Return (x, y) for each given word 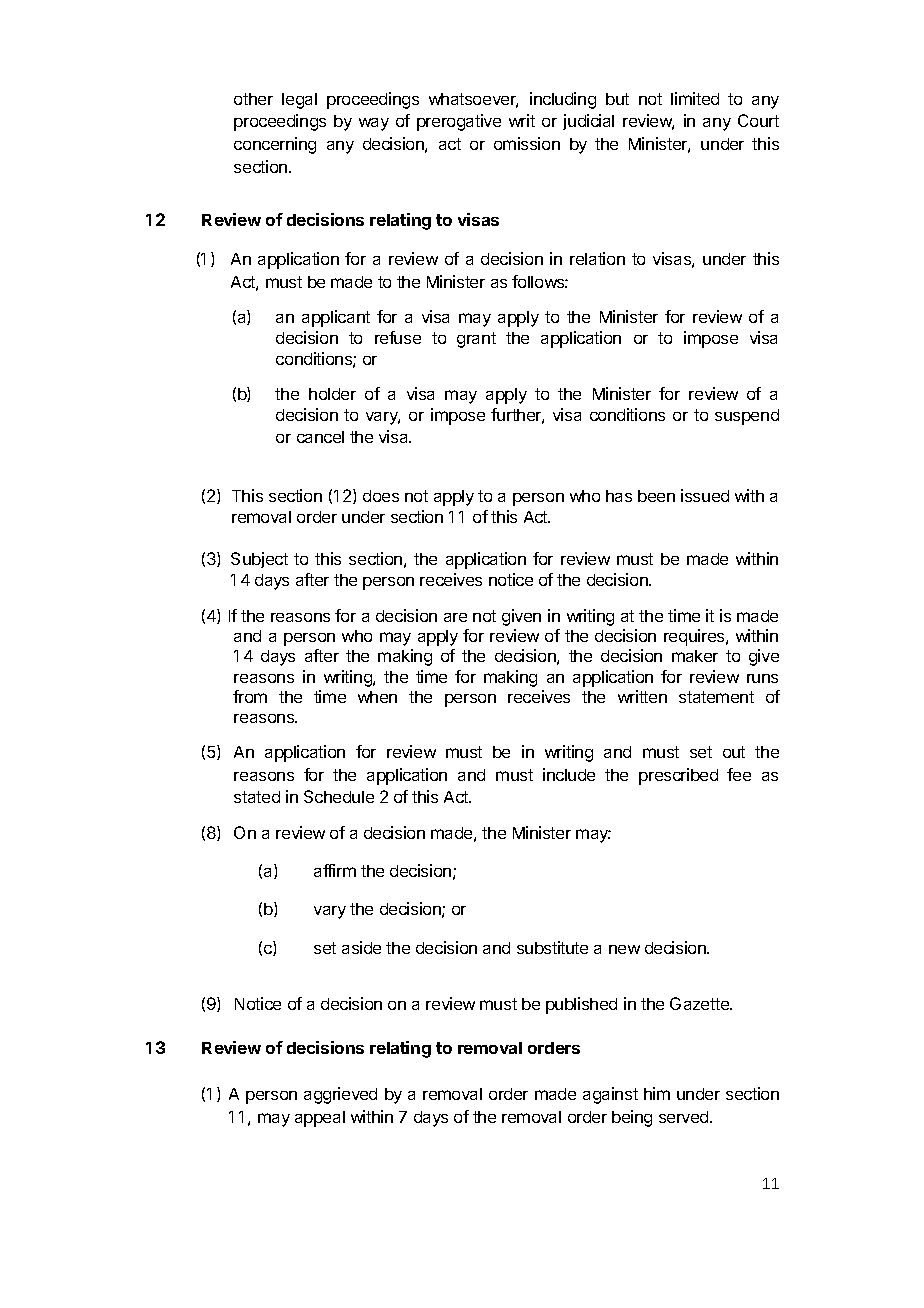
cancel (320, 437)
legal (299, 101)
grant (476, 340)
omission (527, 143)
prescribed (678, 776)
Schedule (339, 796)
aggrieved (340, 1095)
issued (705, 495)
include (569, 774)
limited (695, 98)
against (610, 1095)
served (685, 1117)
